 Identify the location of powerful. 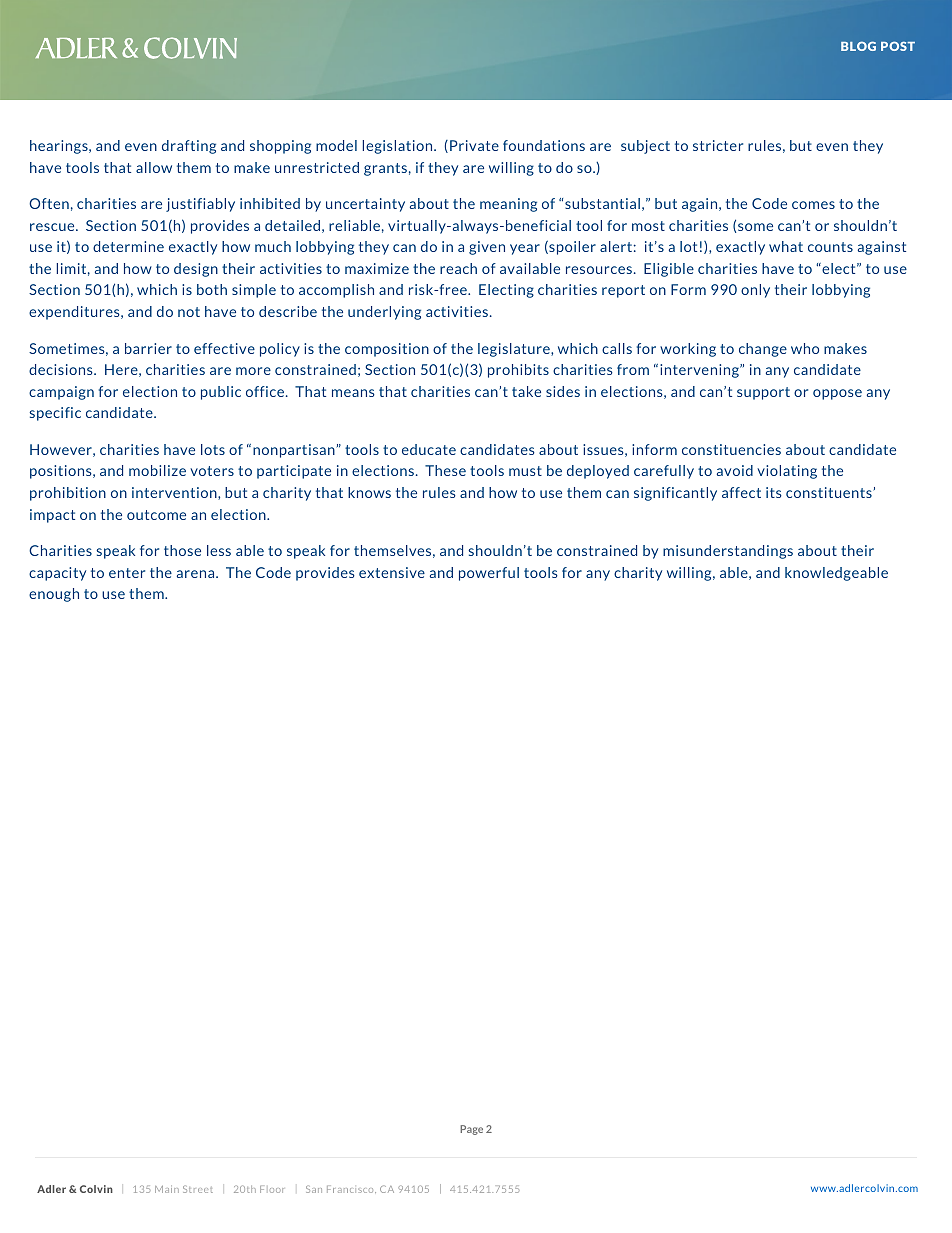
(489, 574).
